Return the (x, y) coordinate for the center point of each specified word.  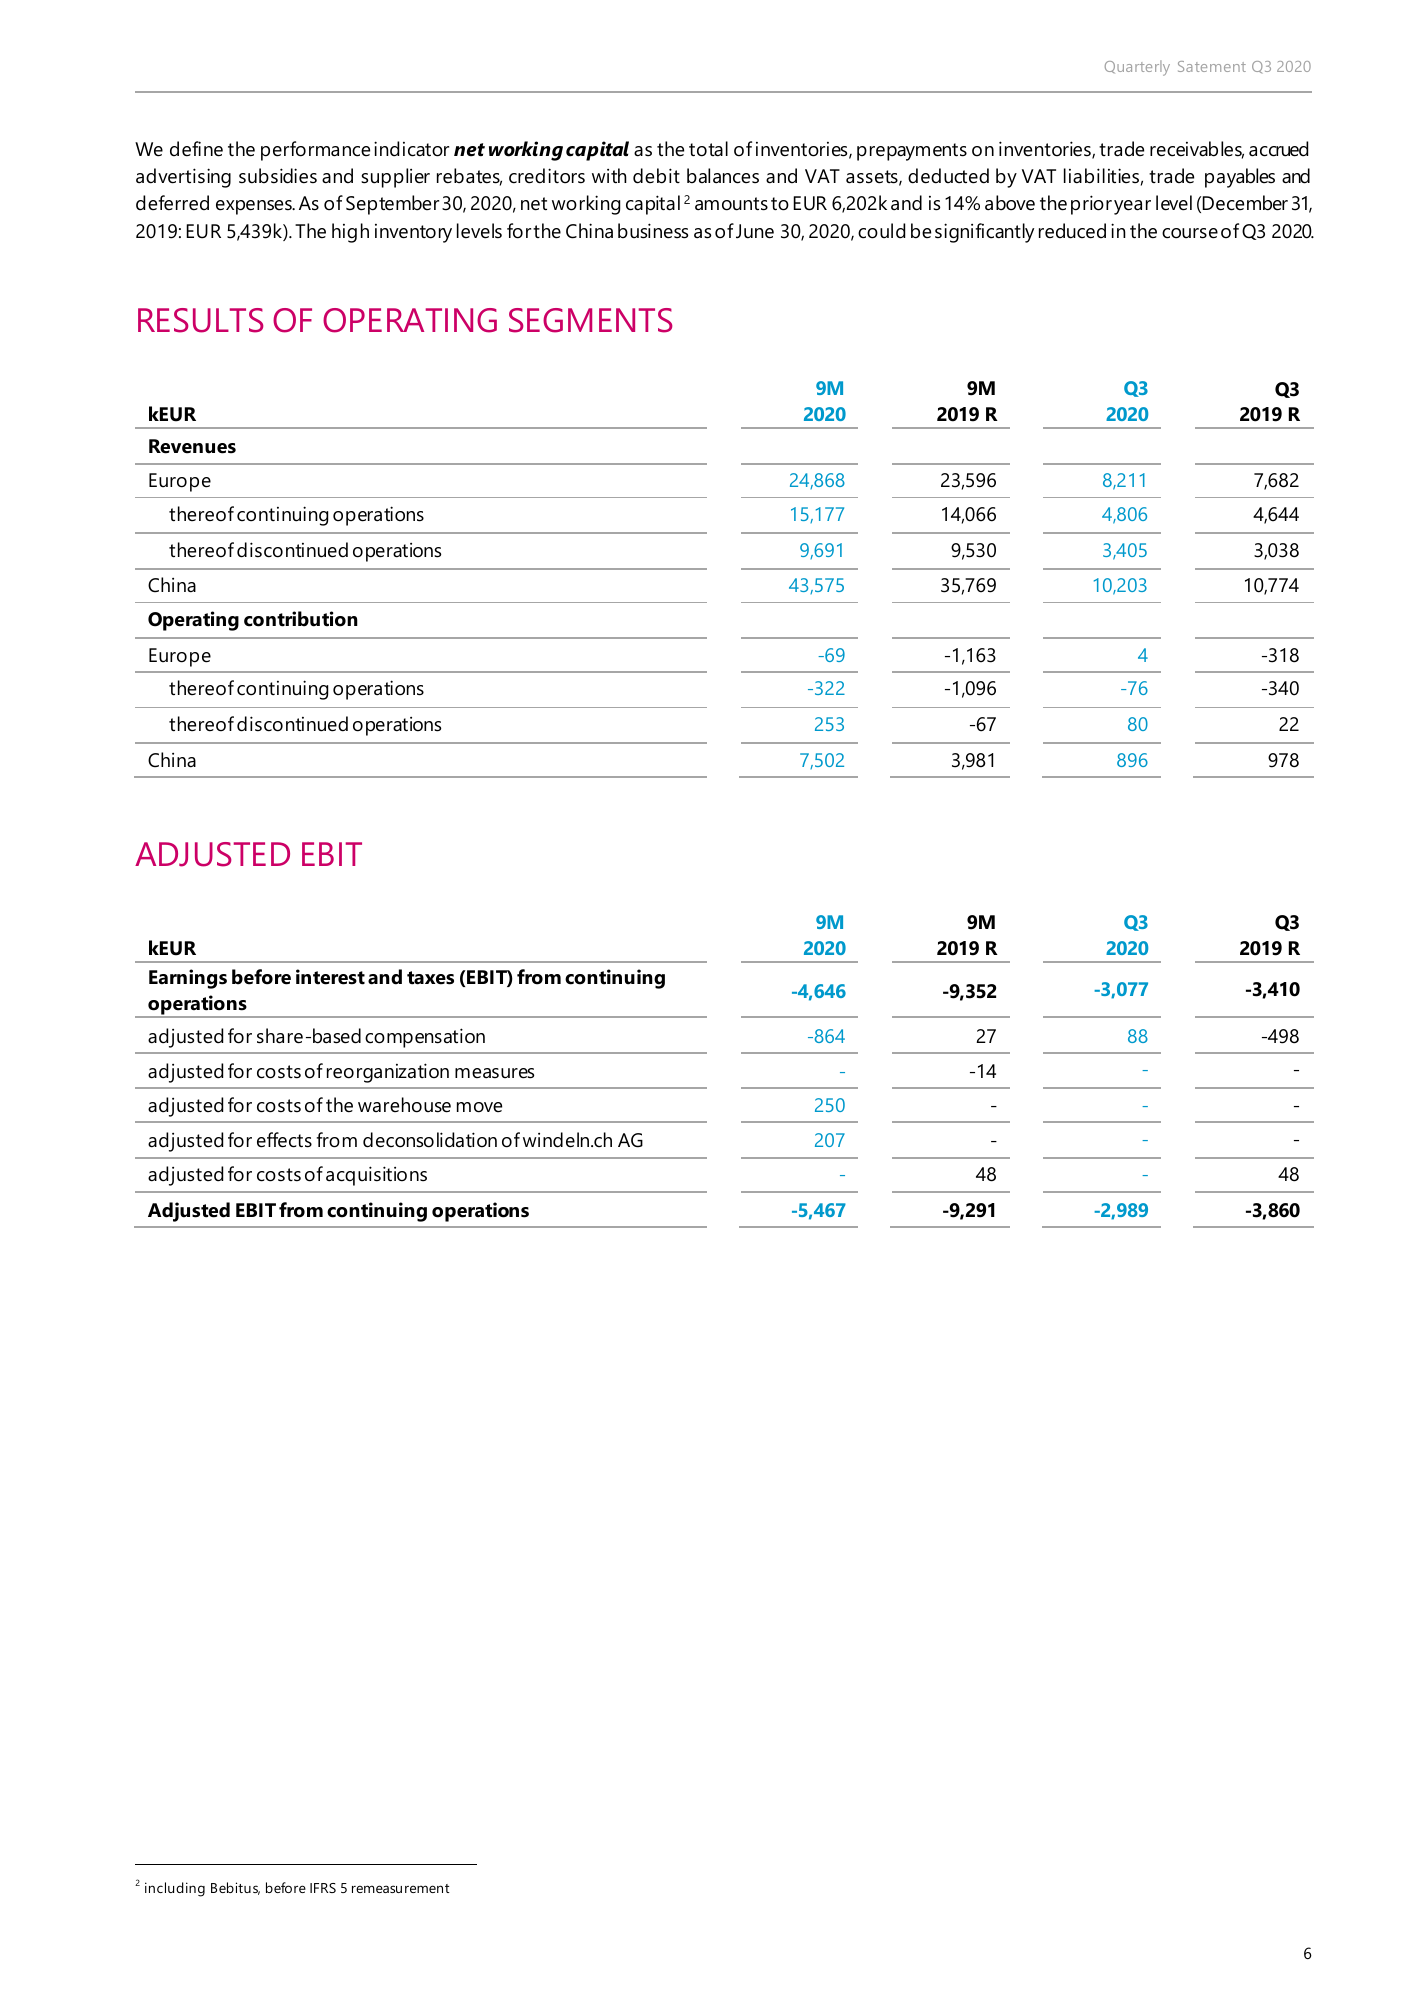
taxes (430, 978)
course (1190, 233)
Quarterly (1137, 68)
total (708, 149)
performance (315, 151)
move (479, 1107)
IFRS (323, 1888)
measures (494, 1073)
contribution (301, 619)
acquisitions (376, 1176)
